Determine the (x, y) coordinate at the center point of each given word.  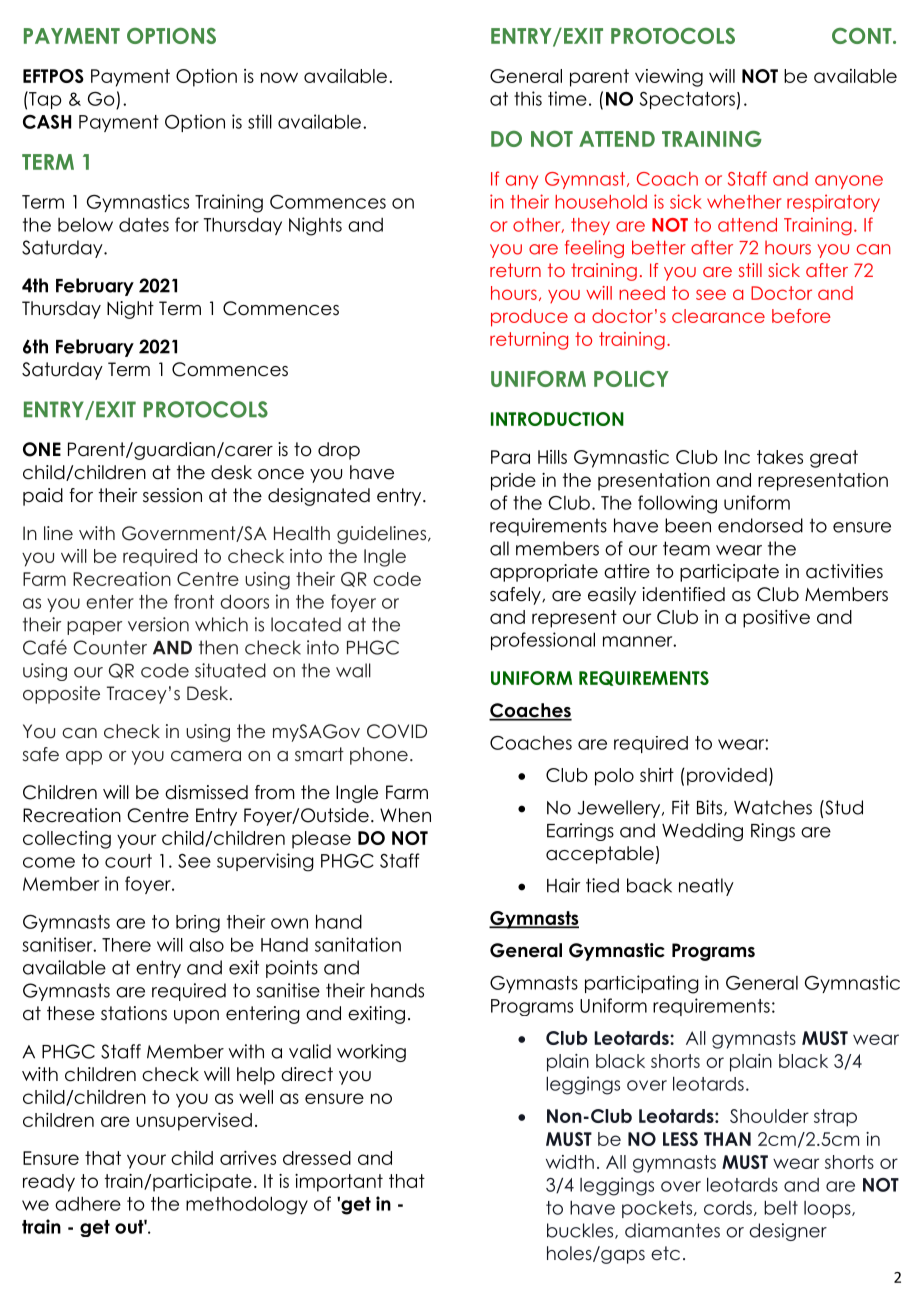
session (172, 495)
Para (510, 457)
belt (781, 1207)
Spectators (687, 100)
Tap (44, 100)
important (339, 1183)
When (405, 815)
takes (780, 457)
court (128, 861)
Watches (773, 807)
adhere (88, 1203)
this (528, 98)
